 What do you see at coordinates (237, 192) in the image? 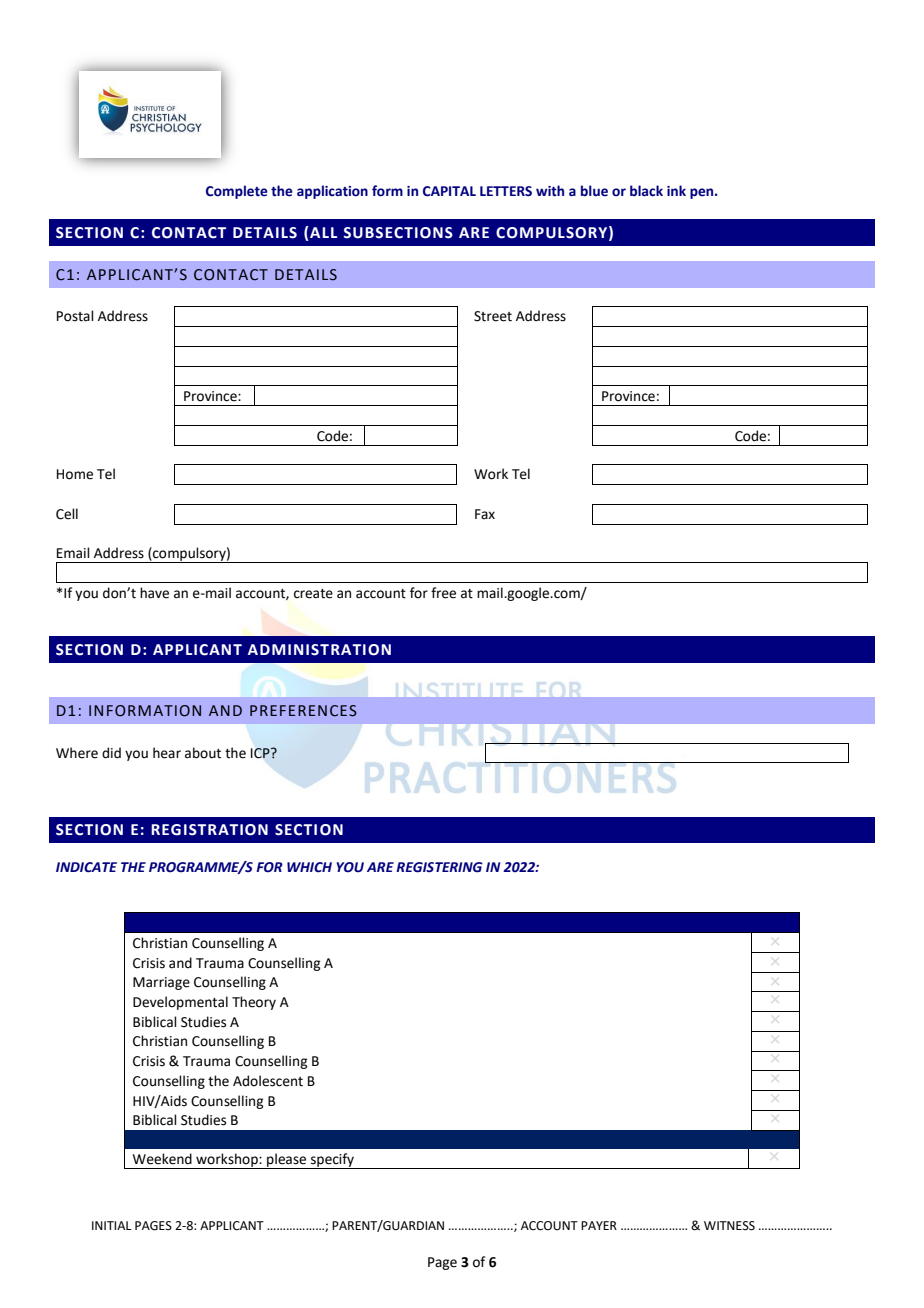
I see `Complete` at bounding box center [237, 192].
